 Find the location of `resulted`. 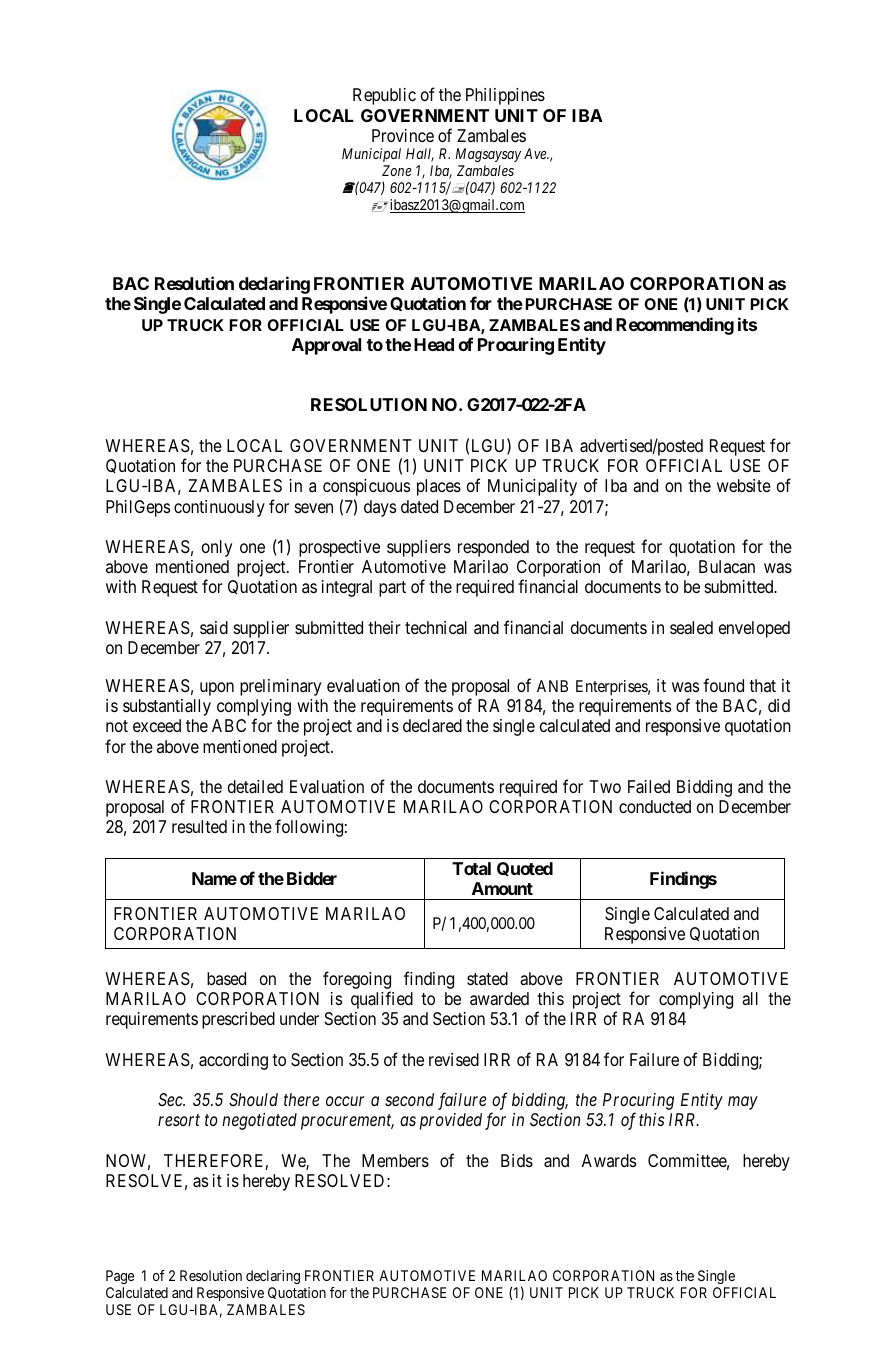

resulted is located at coordinates (199, 826).
